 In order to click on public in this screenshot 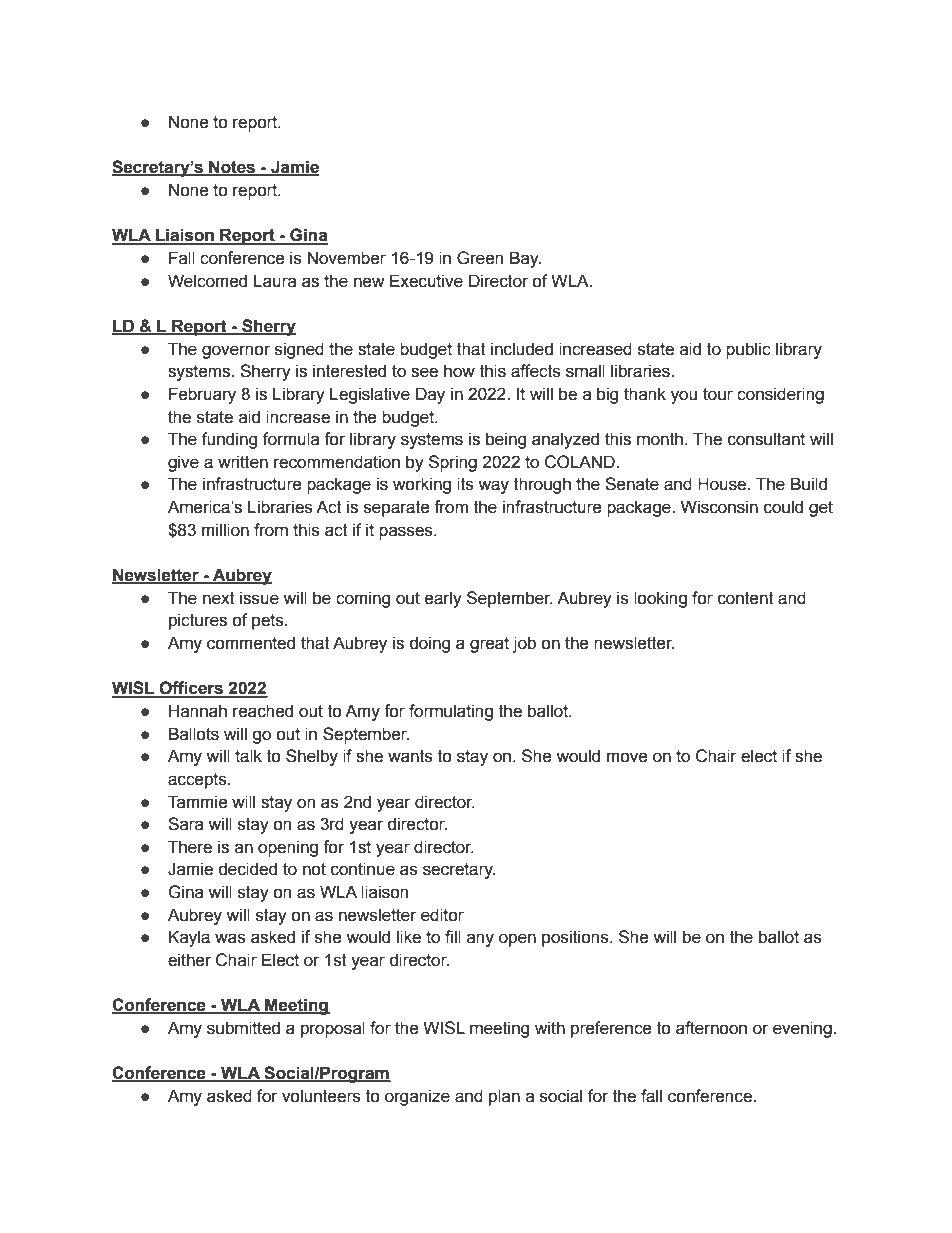, I will do `click(748, 350)`.
